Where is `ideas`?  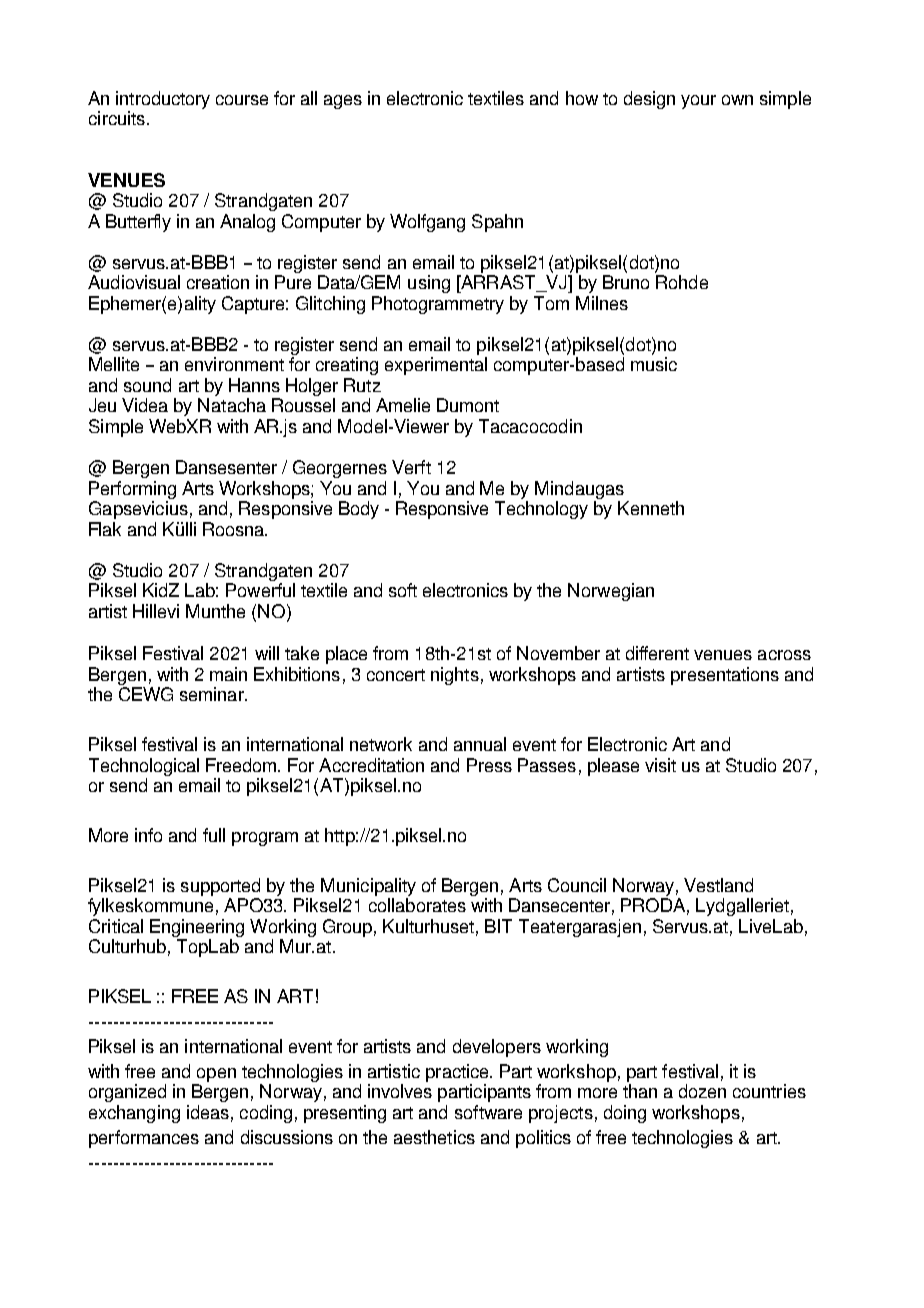 ideas is located at coordinates (208, 1112).
